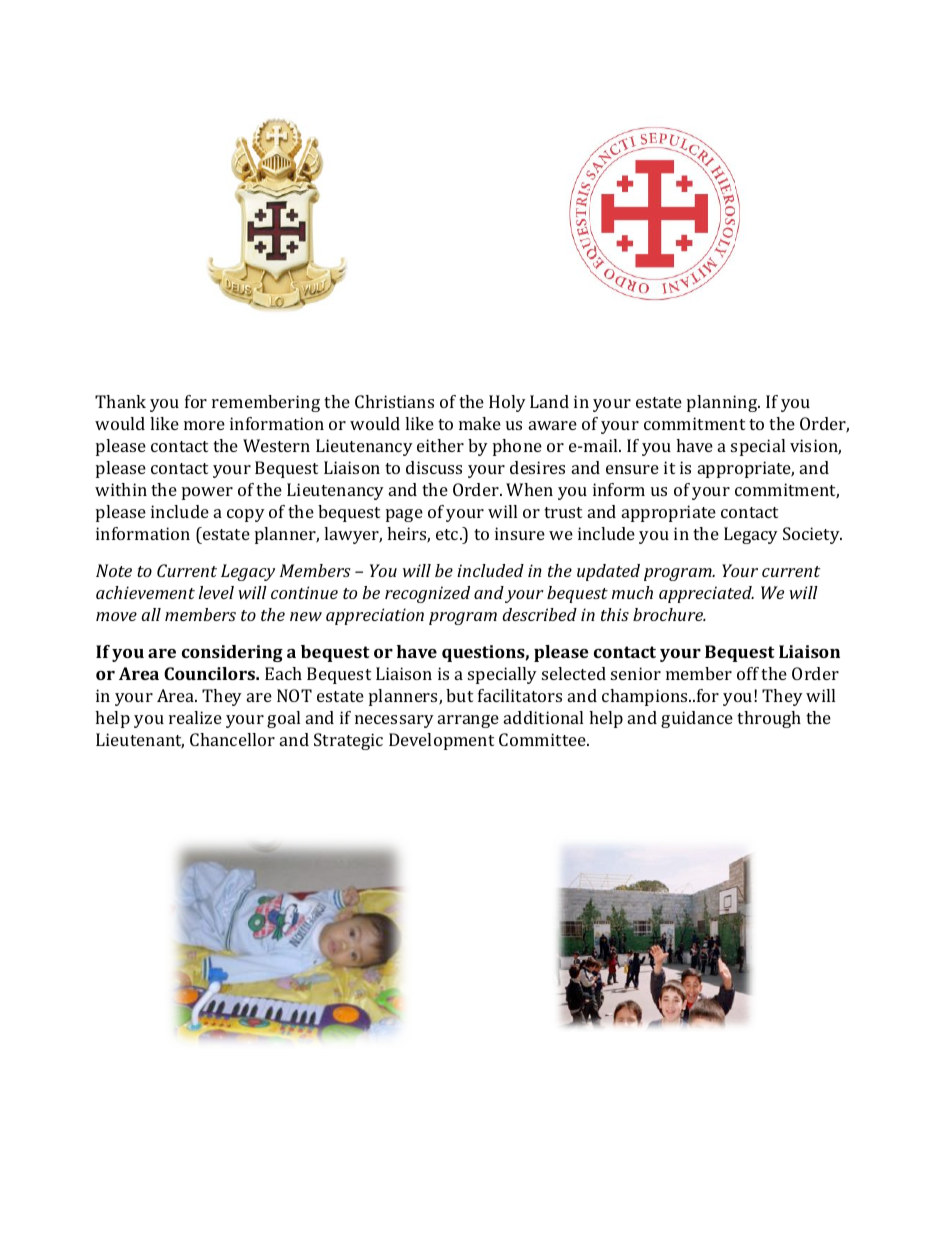 The height and width of the screenshot is (1233, 952). I want to click on appreciated, so click(706, 594).
